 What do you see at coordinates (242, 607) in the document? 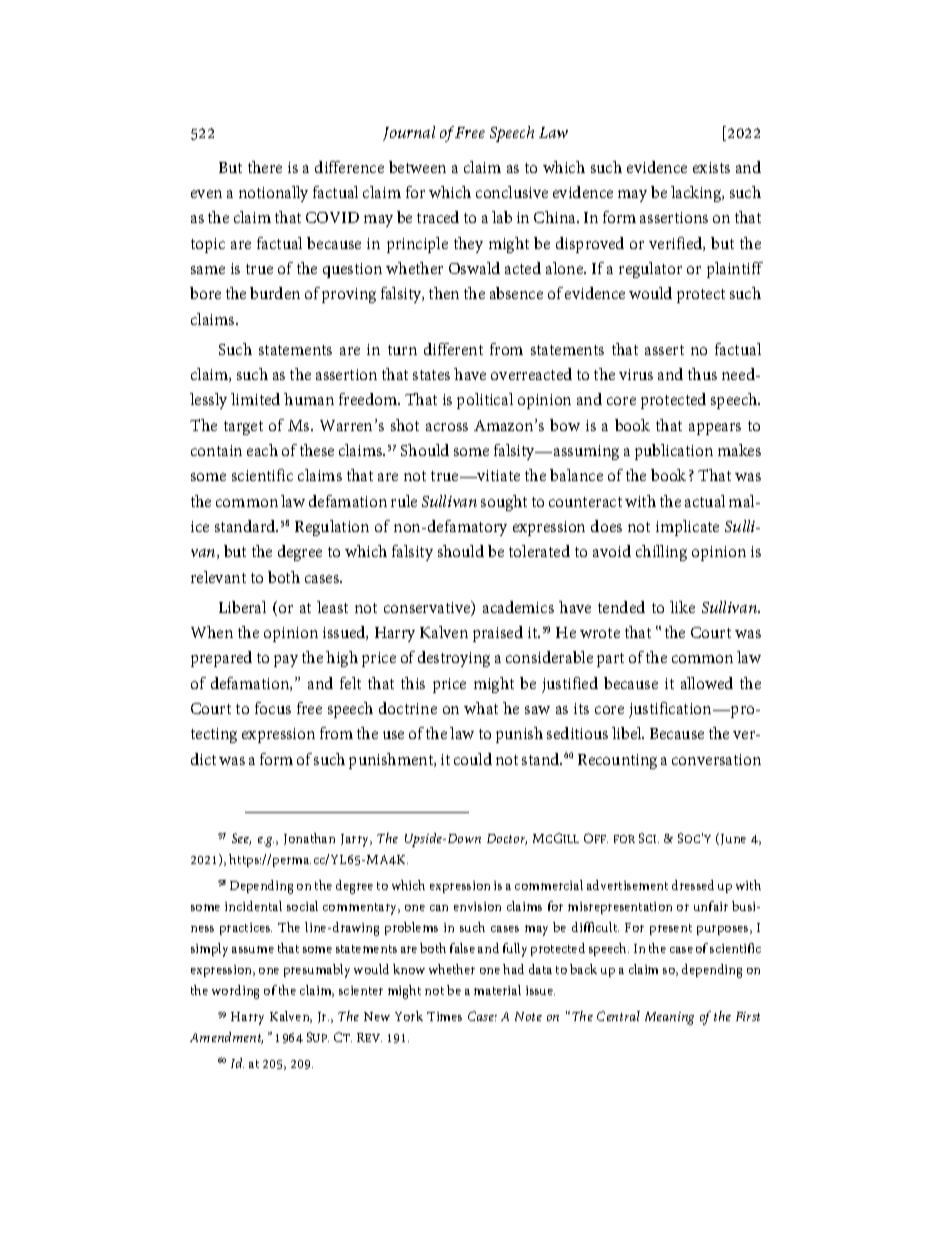
I see `Liberal` at bounding box center [242, 607].
